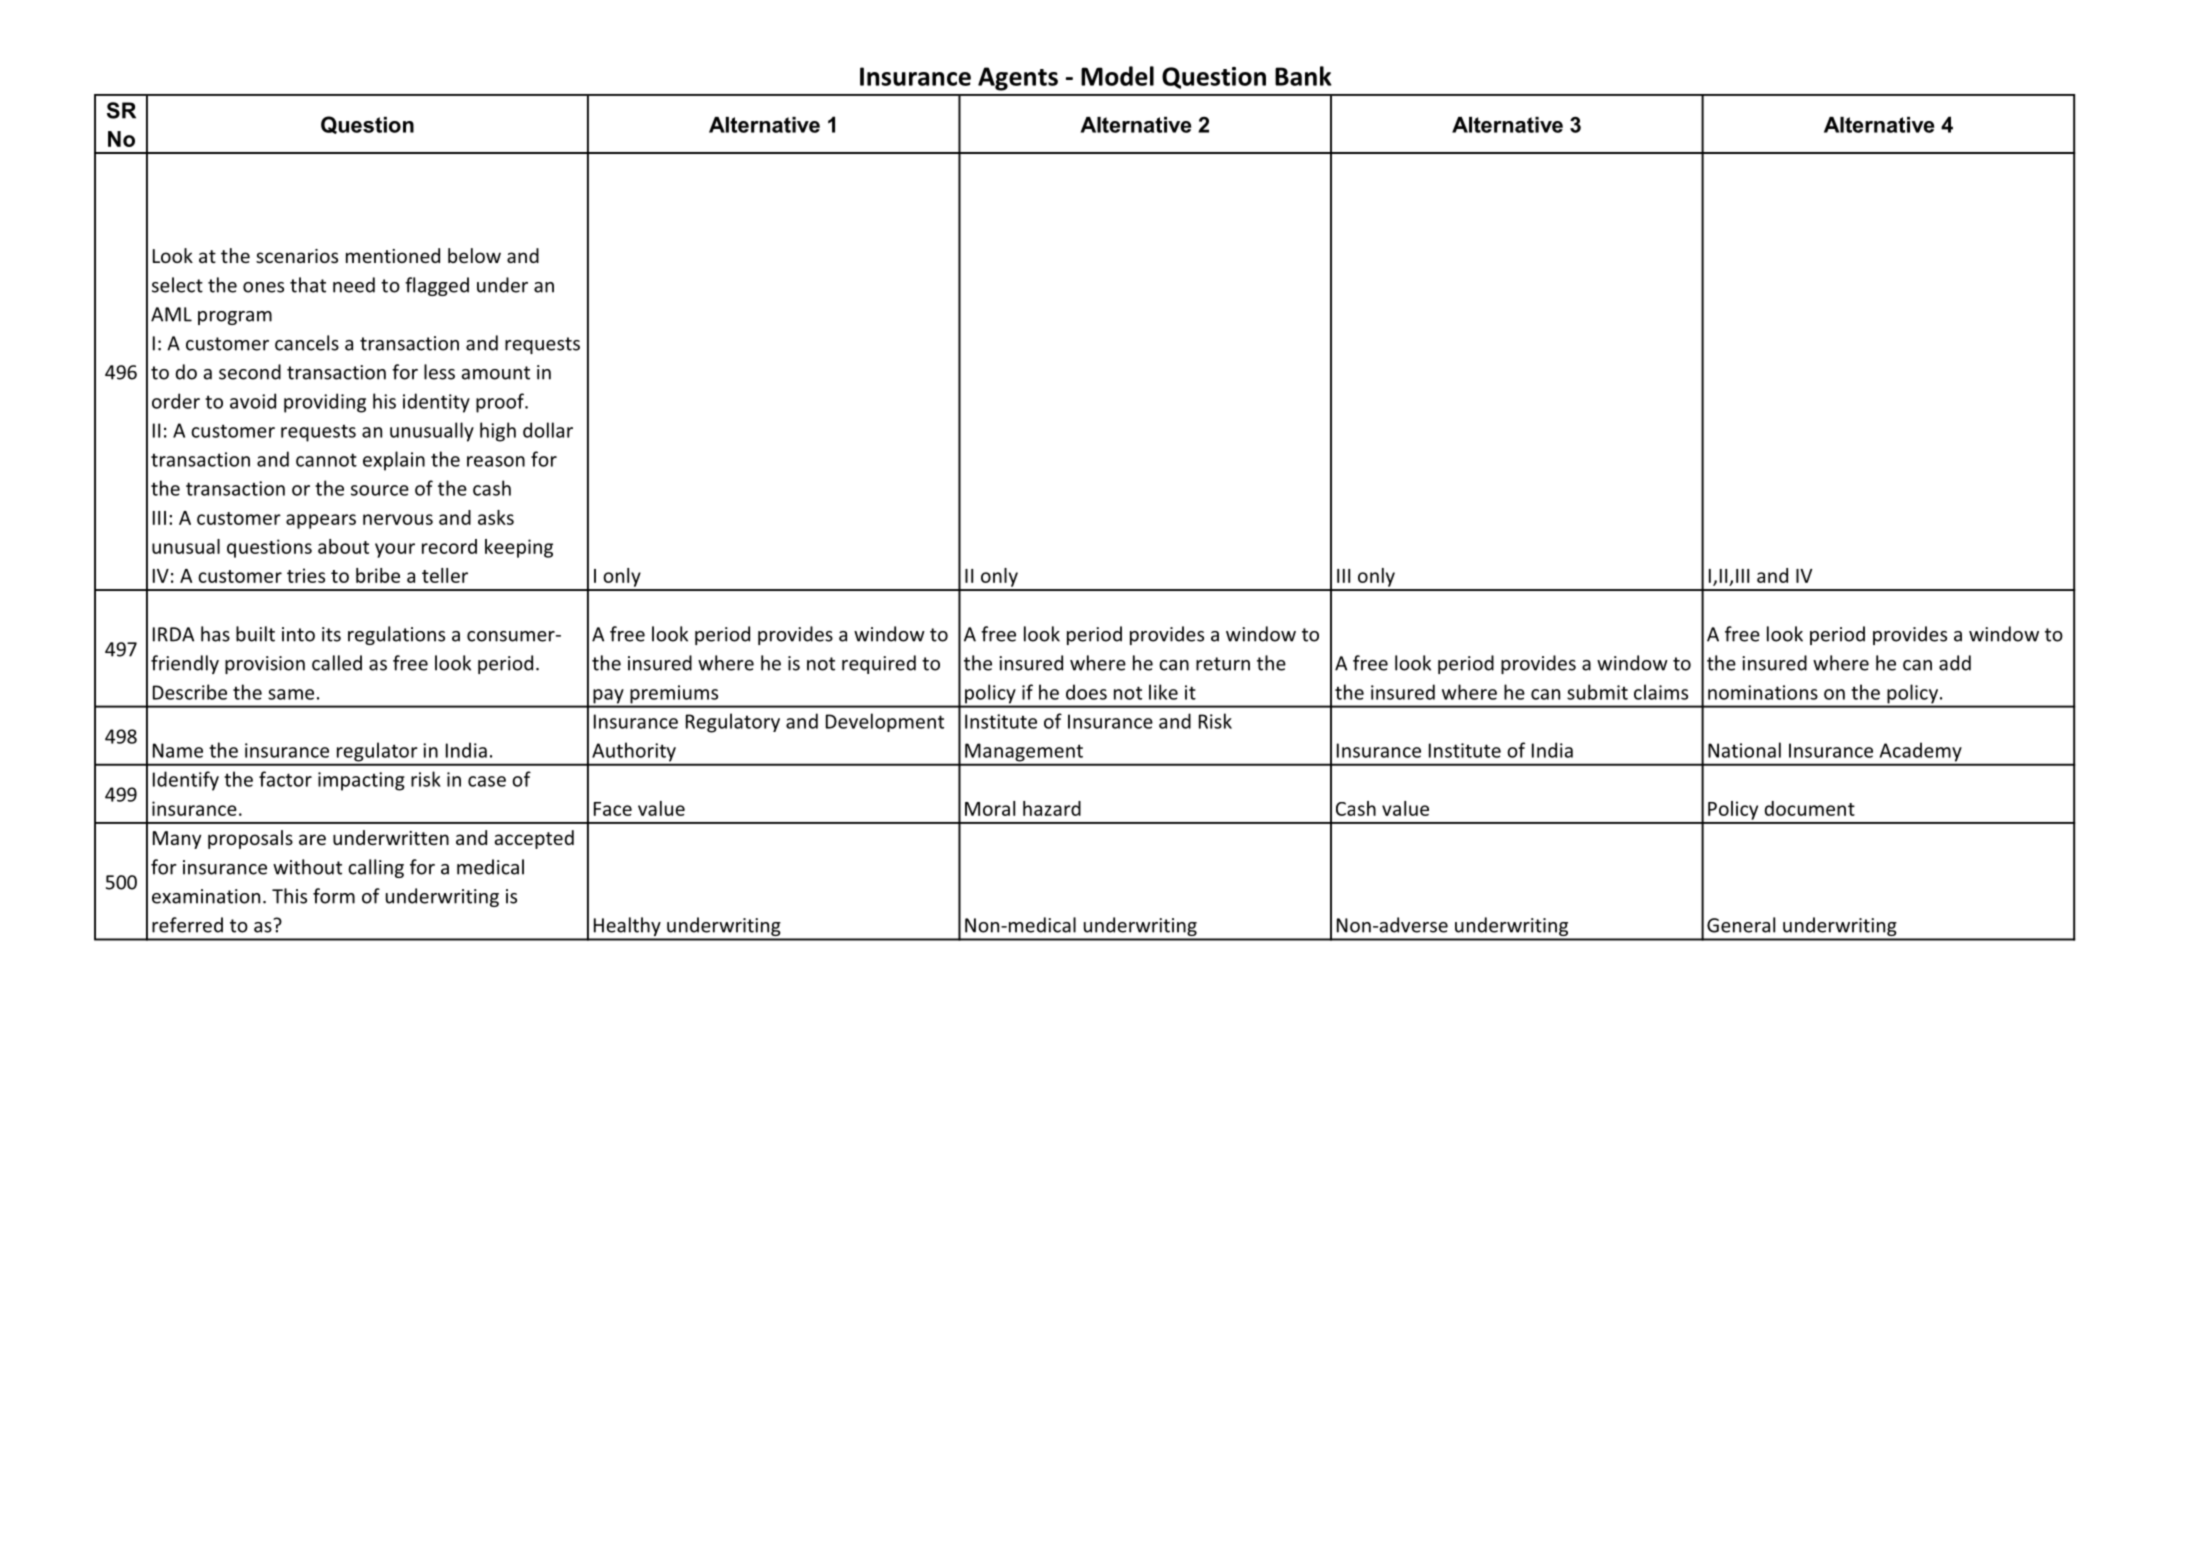 The width and height of the document is (2192, 1550). I want to click on form, so click(334, 896).
